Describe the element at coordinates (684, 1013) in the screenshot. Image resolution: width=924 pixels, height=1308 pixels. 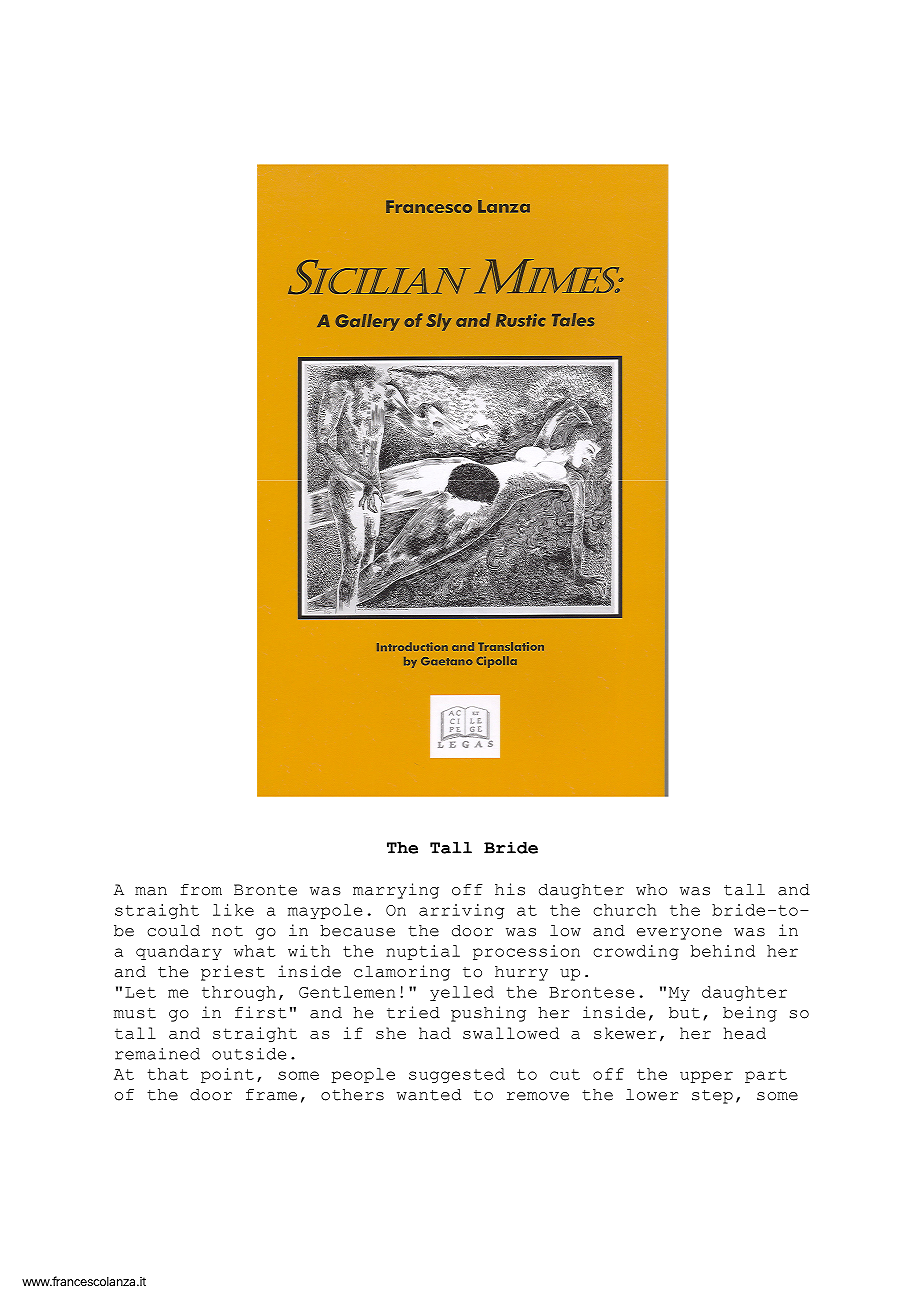
I see `but` at that location.
